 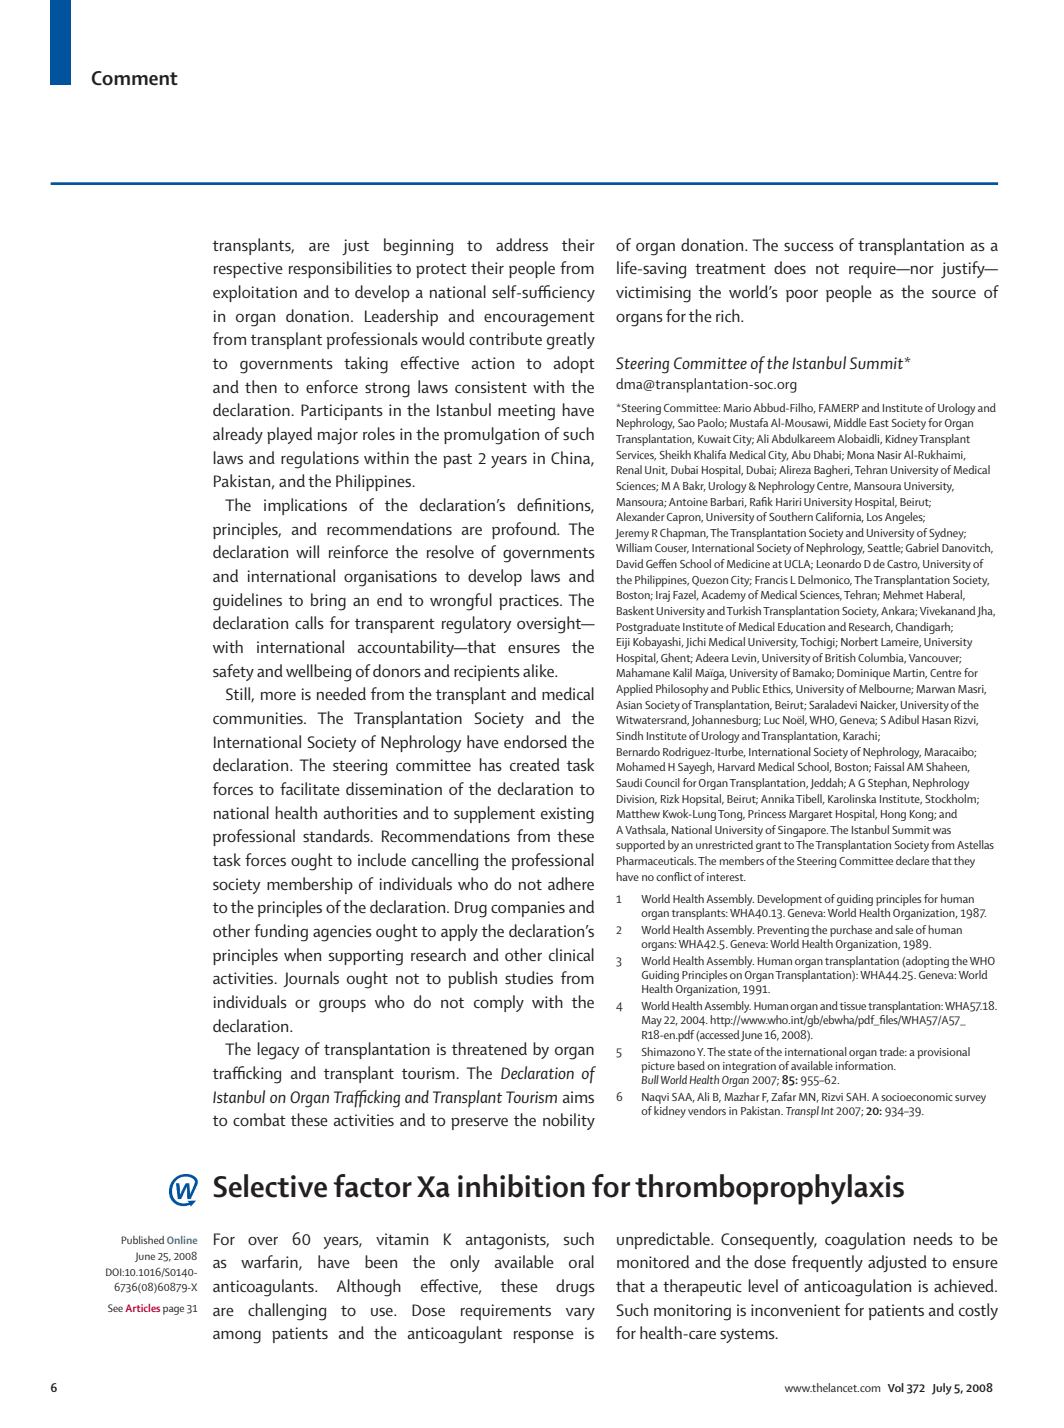 I want to click on funding, so click(x=281, y=933).
